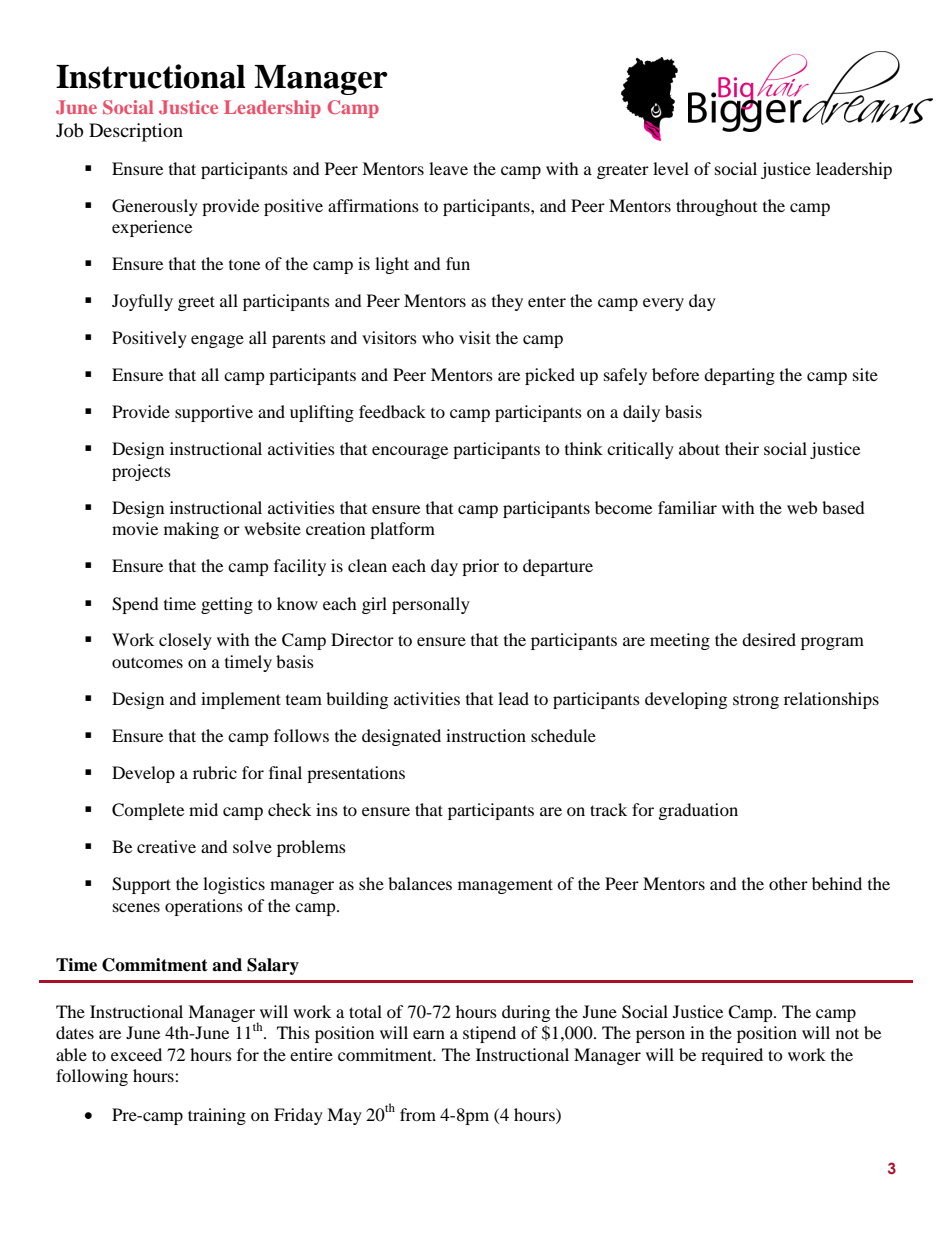 The image size is (952, 1233). What do you see at coordinates (732, 1056) in the screenshot?
I see `required` at bounding box center [732, 1056].
